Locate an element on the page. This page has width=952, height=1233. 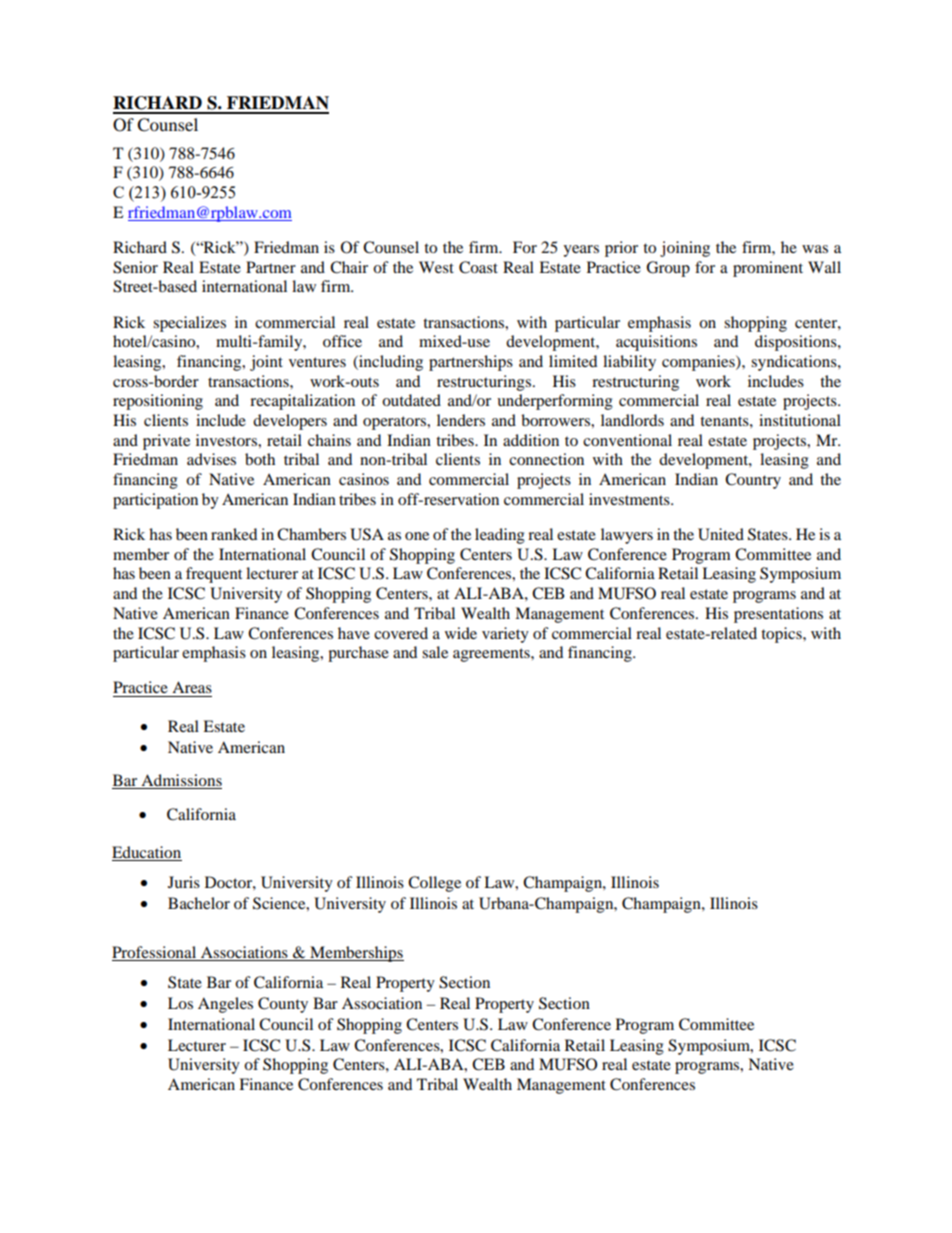
presentations is located at coordinates (778, 615).
